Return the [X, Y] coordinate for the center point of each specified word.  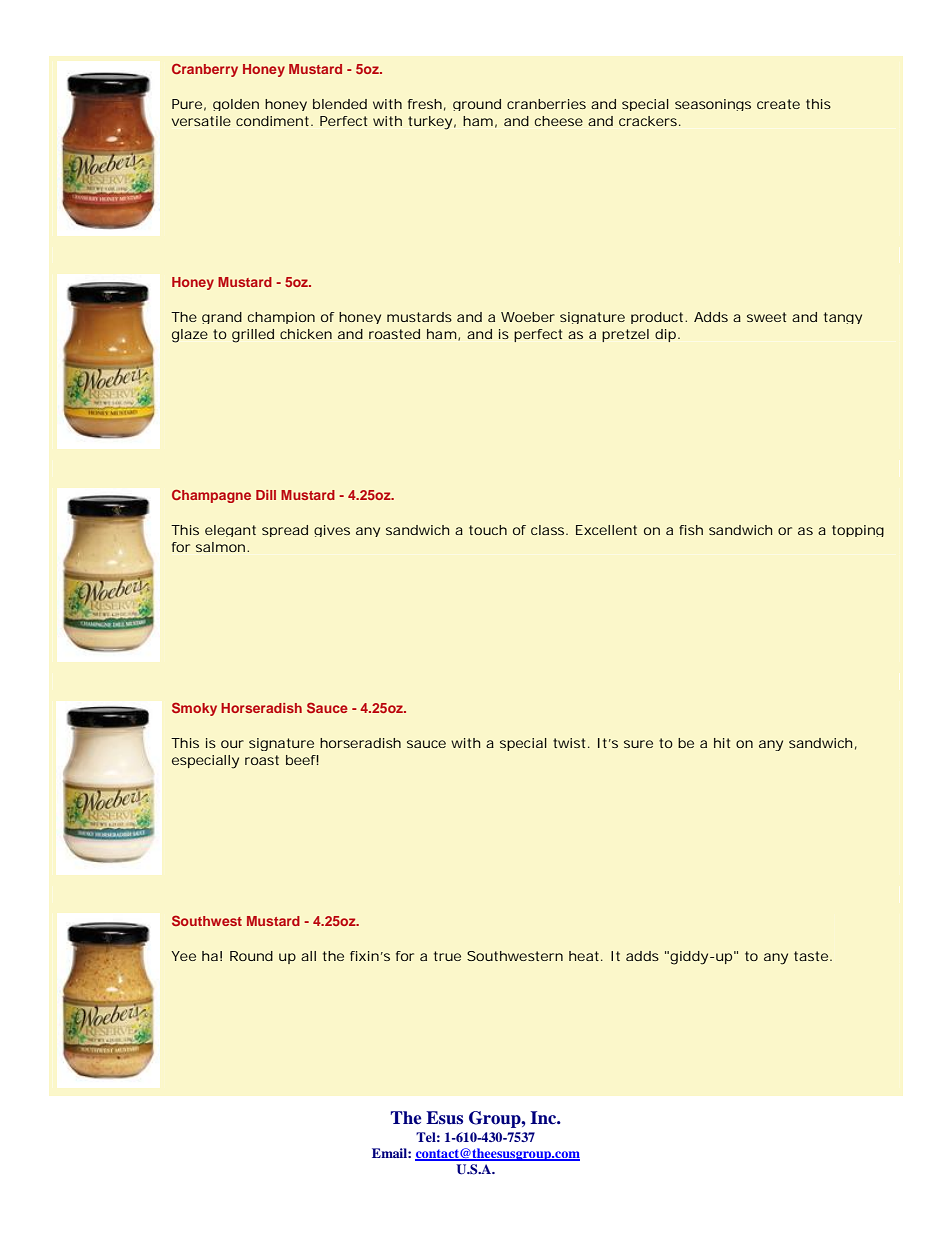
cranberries [546, 104]
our [232, 744]
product [658, 318]
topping [858, 531]
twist [571, 743]
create [778, 104]
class [549, 530]
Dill [266, 495]
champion [281, 318]
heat [585, 956]
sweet [766, 317]
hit [722, 743]
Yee [183, 956]
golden [236, 105]
